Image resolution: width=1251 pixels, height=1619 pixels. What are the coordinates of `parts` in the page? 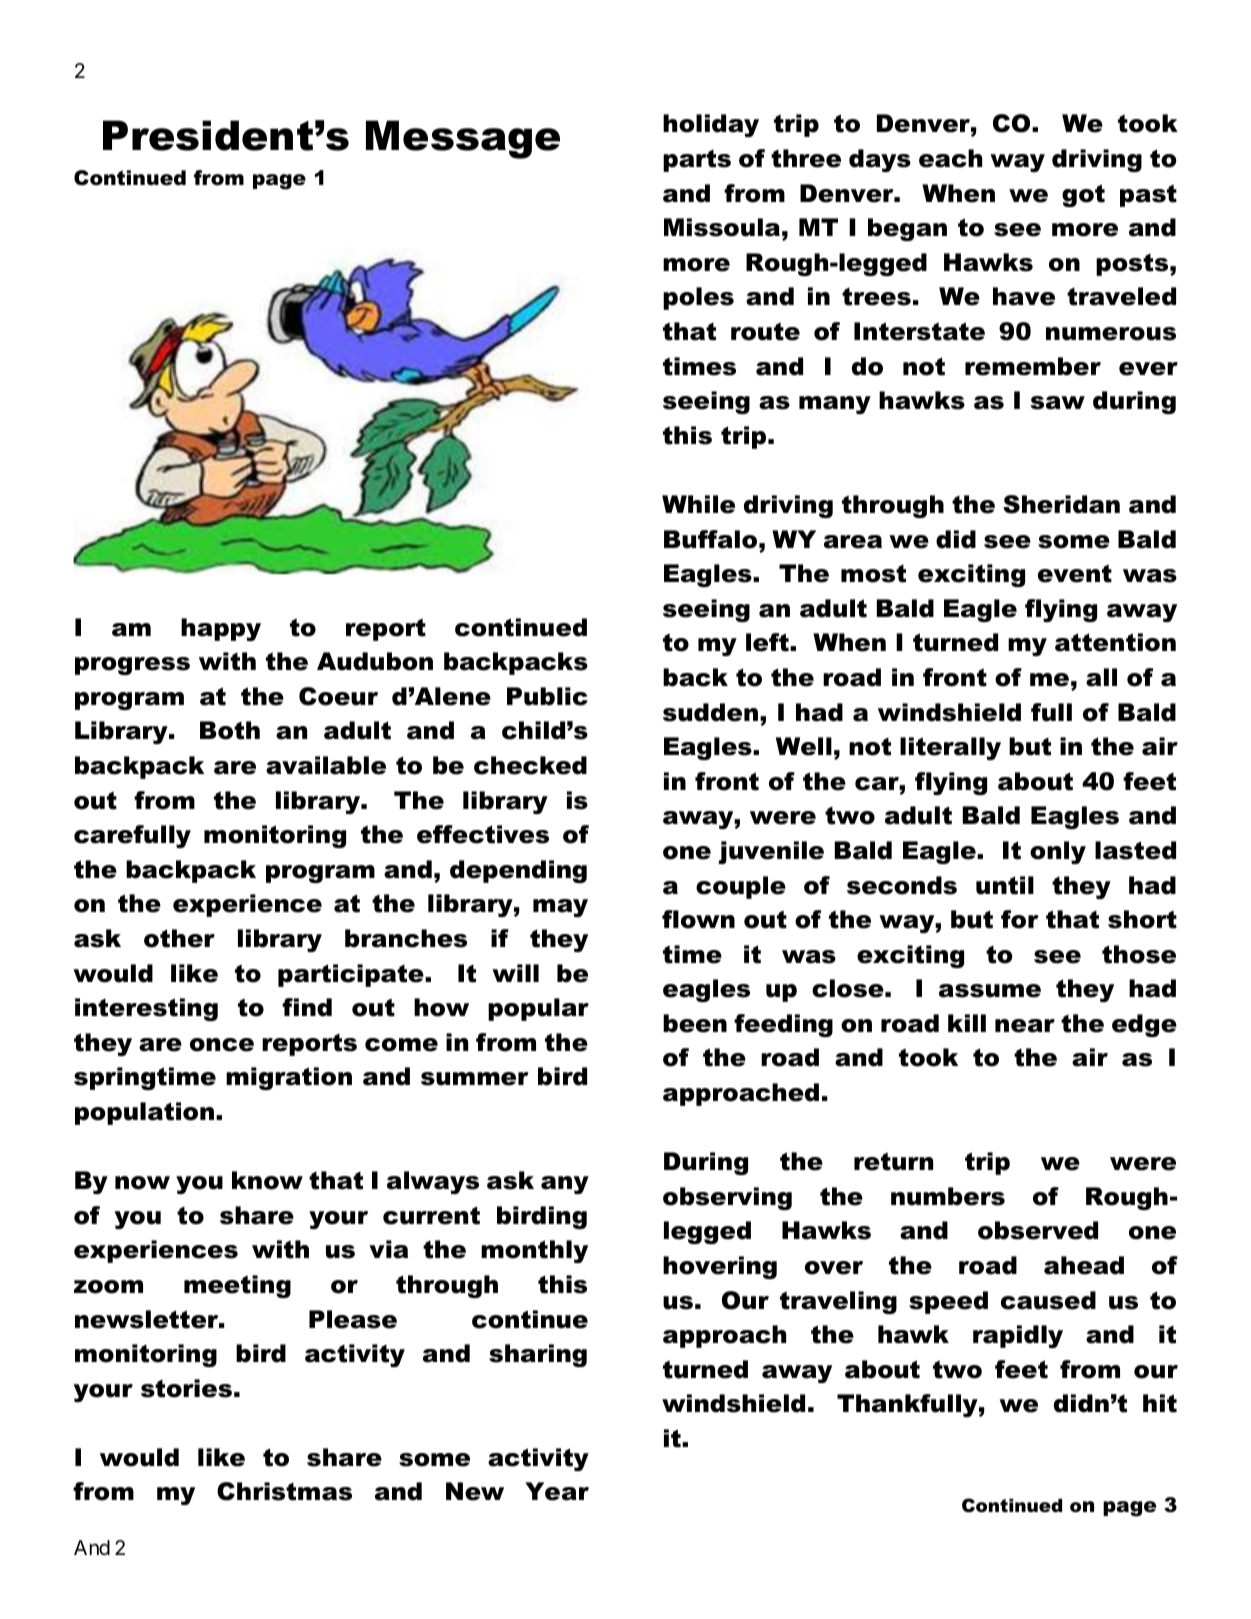 It's located at (697, 161).
